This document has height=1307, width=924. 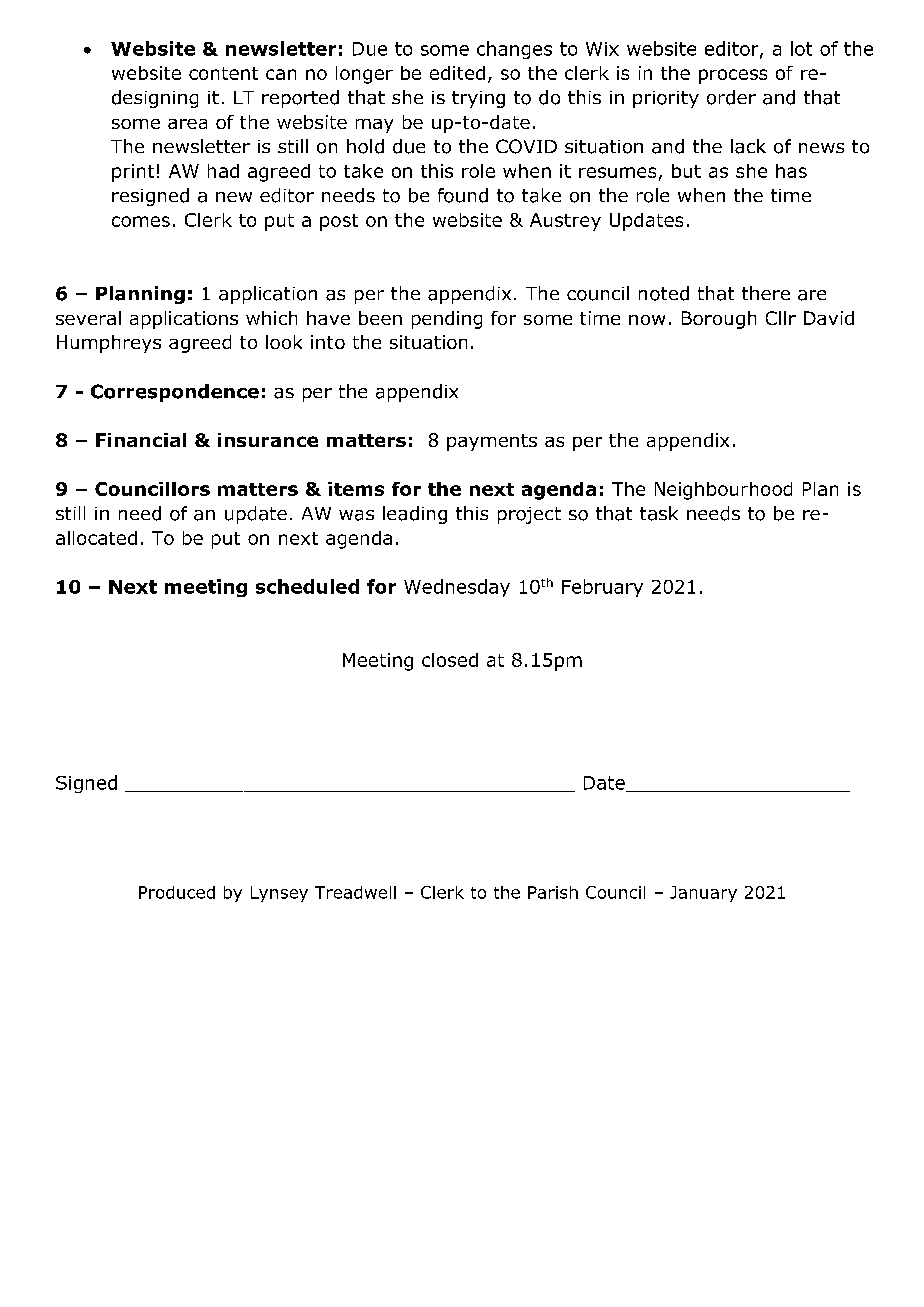 I want to click on closed, so click(x=450, y=660).
